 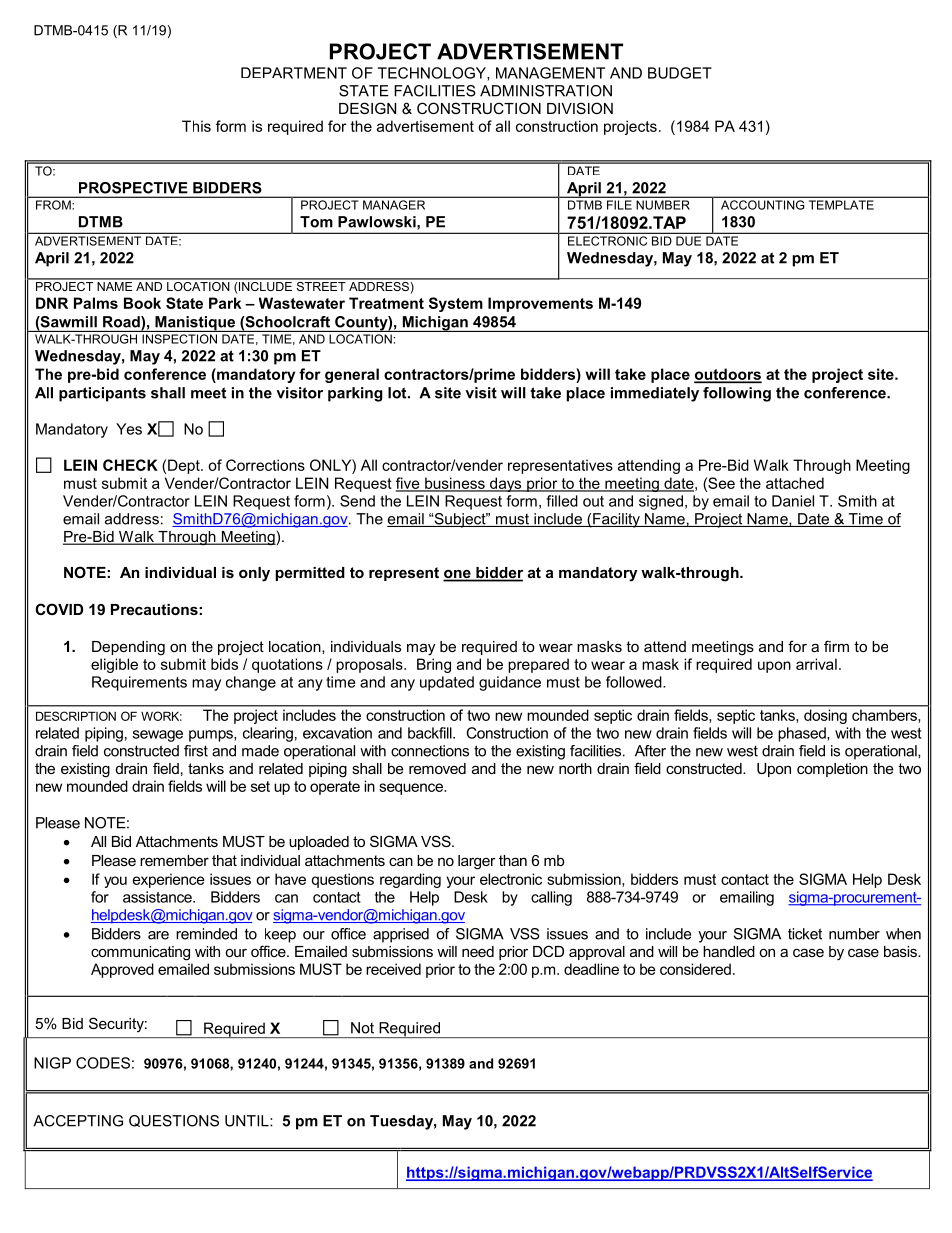 What do you see at coordinates (142, 303) in the page?
I see `Book` at bounding box center [142, 303].
